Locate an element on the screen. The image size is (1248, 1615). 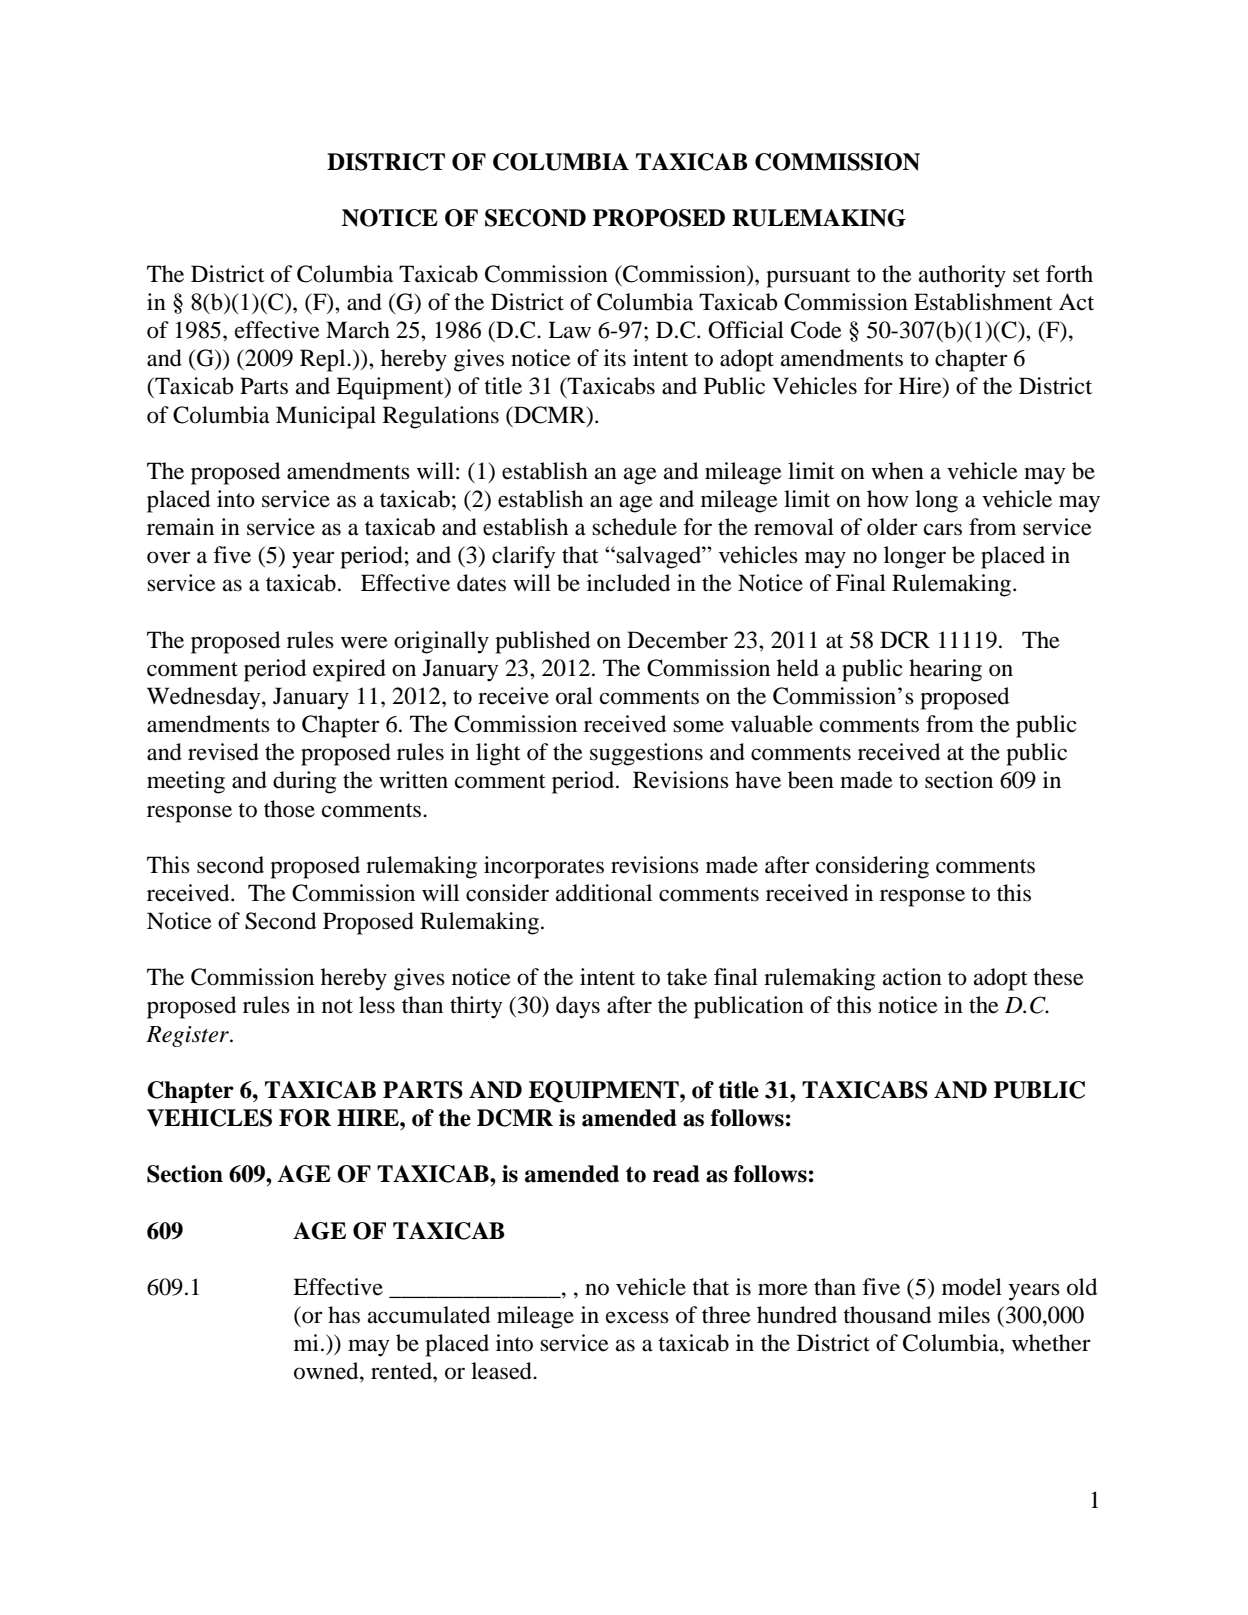
authority is located at coordinates (962, 276).
